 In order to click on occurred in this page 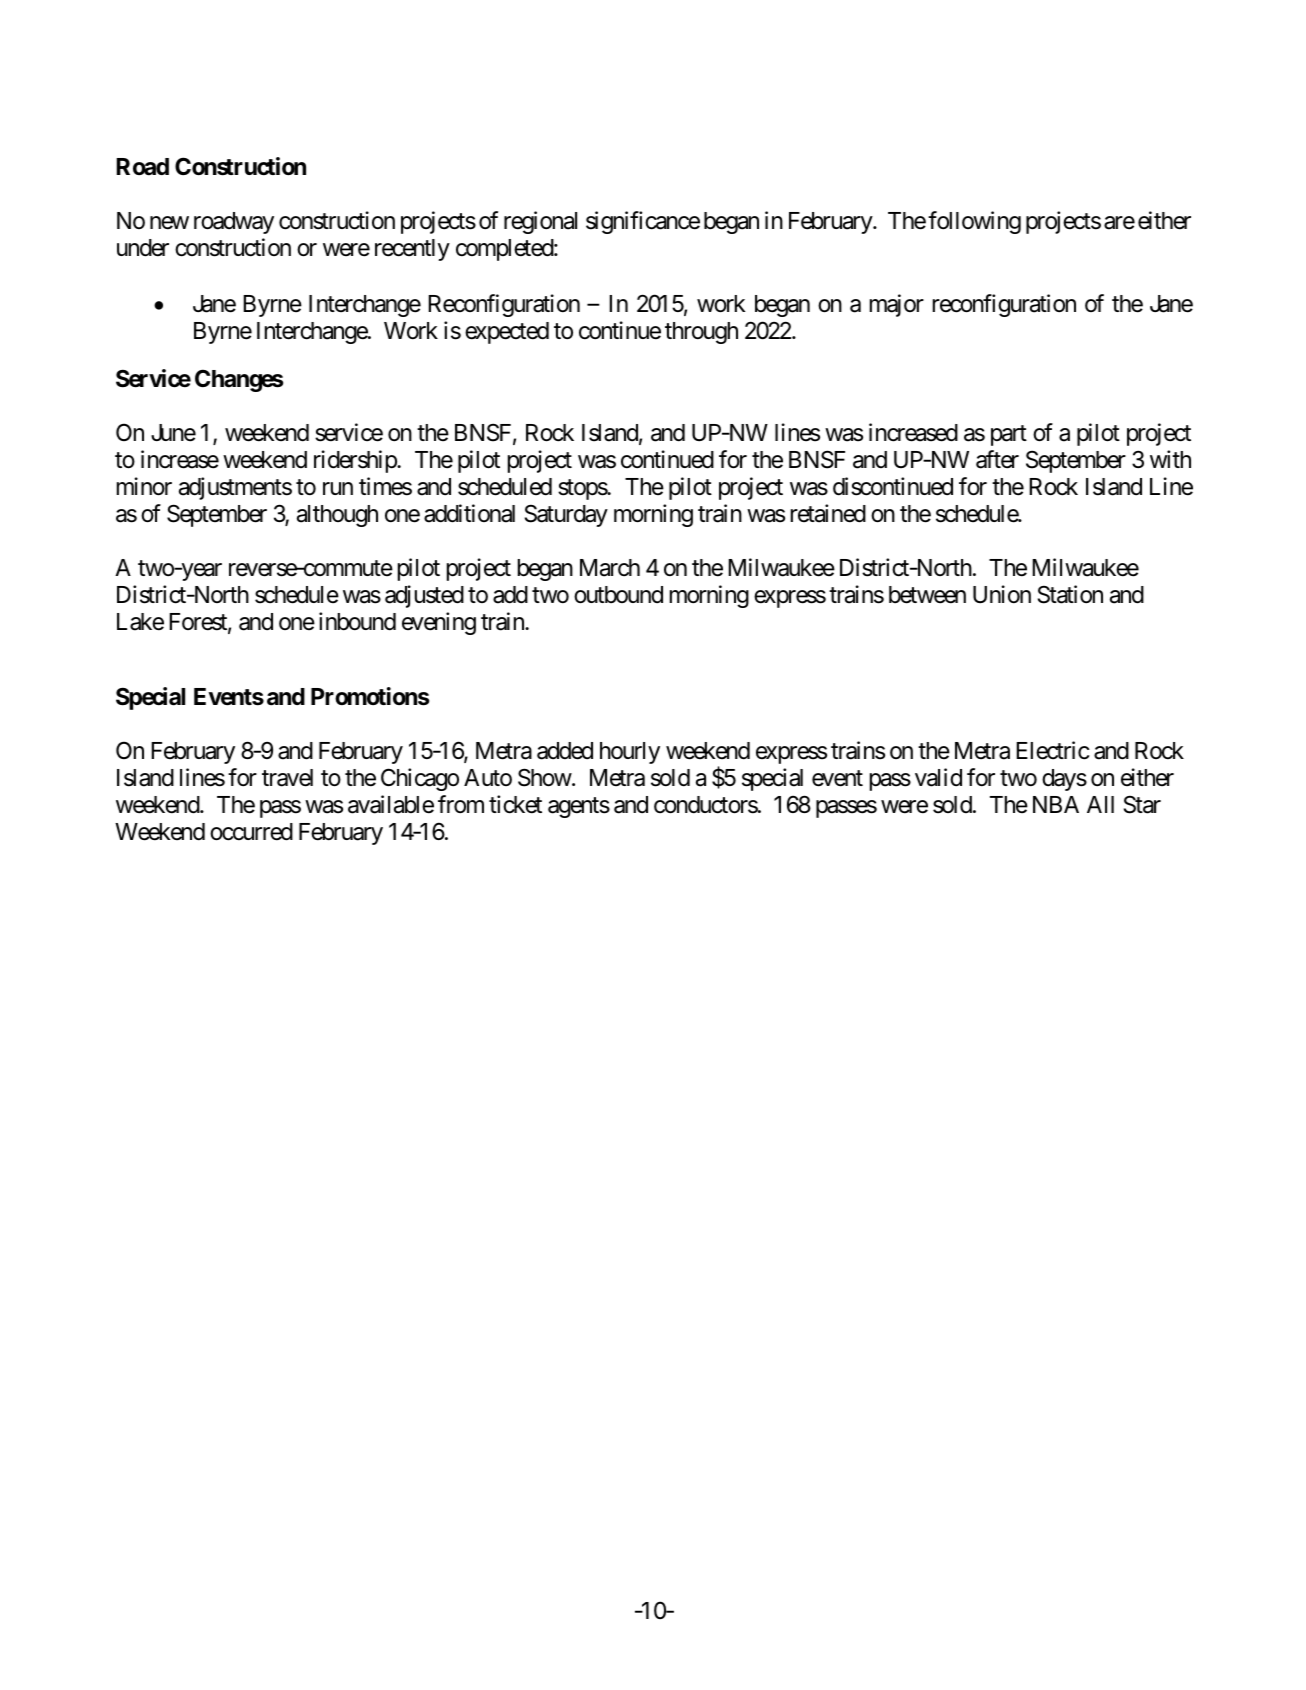, I will do `click(251, 832)`.
